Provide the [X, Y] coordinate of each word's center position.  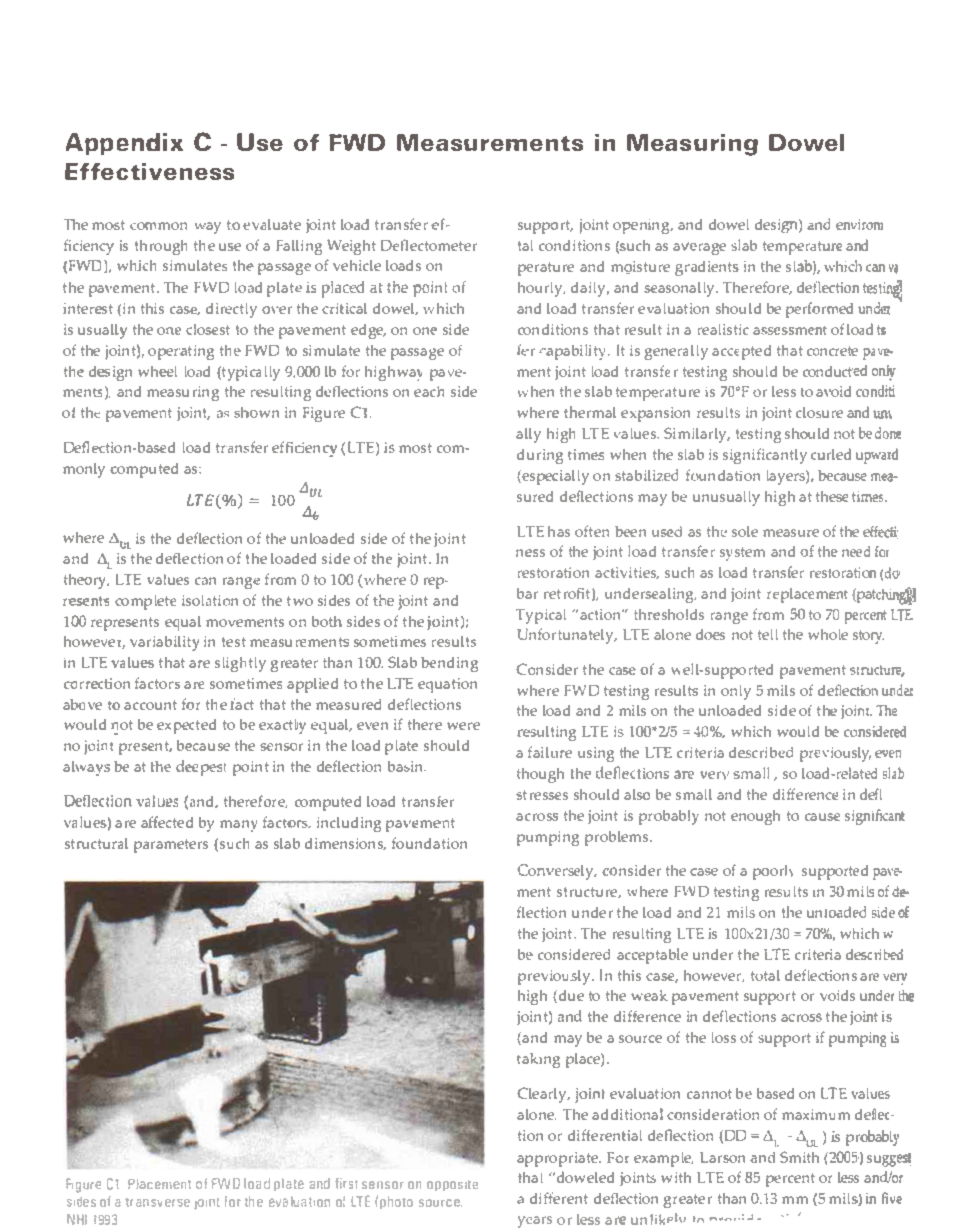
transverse [157, 1202]
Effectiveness [149, 171]
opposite [452, 1185]
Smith [799, 1157]
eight [358, 247]
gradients [707, 268]
